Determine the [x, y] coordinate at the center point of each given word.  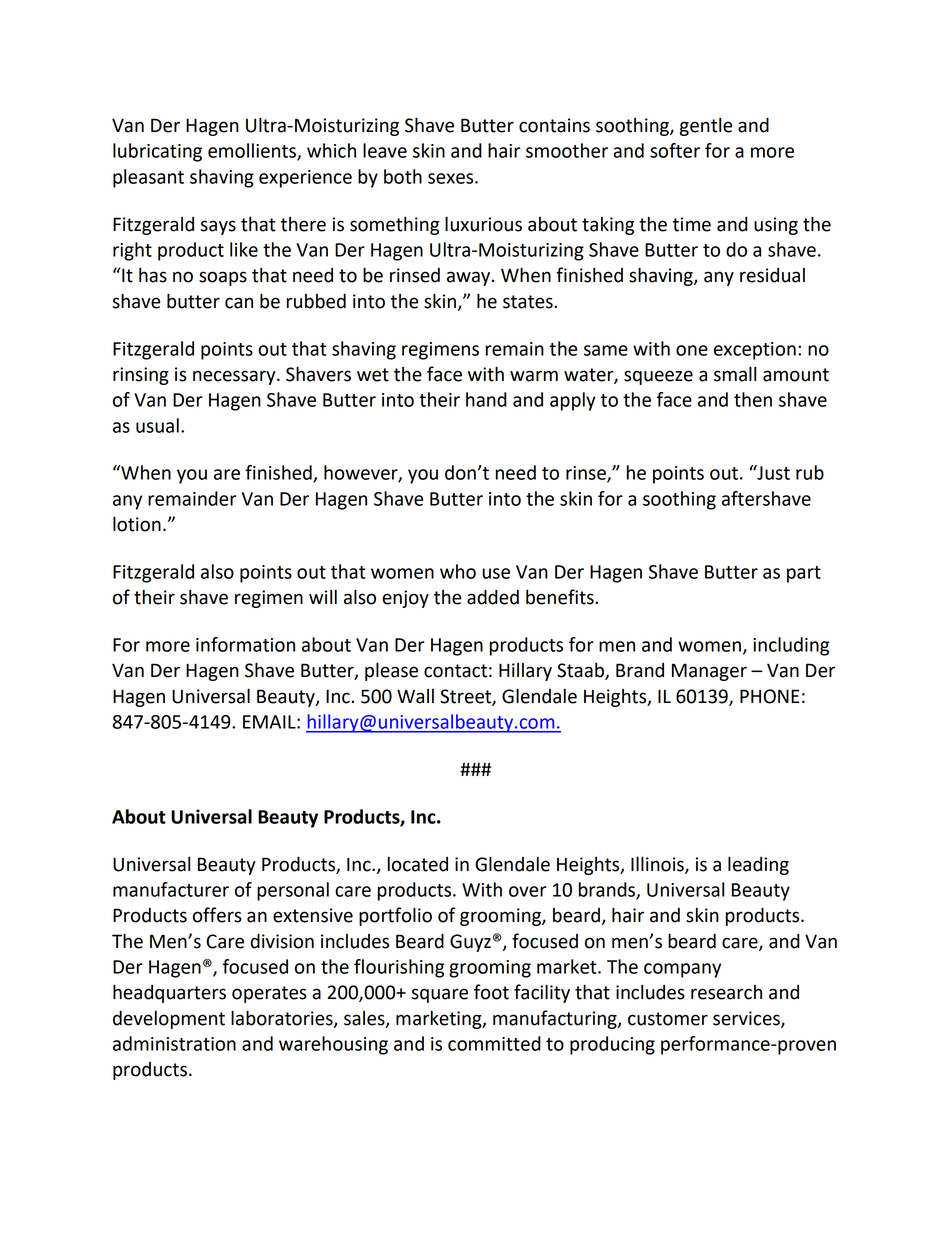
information [245, 644]
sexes [452, 178]
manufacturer [171, 889]
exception [755, 351]
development [169, 1020]
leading [758, 865]
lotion [137, 524]
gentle [706, 127]
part [804, 574]
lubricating [157, 152]
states [529, 302]
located [418, 864]
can [239, 303]
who [458, 571]
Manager [709, 672]
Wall [415, 696]
